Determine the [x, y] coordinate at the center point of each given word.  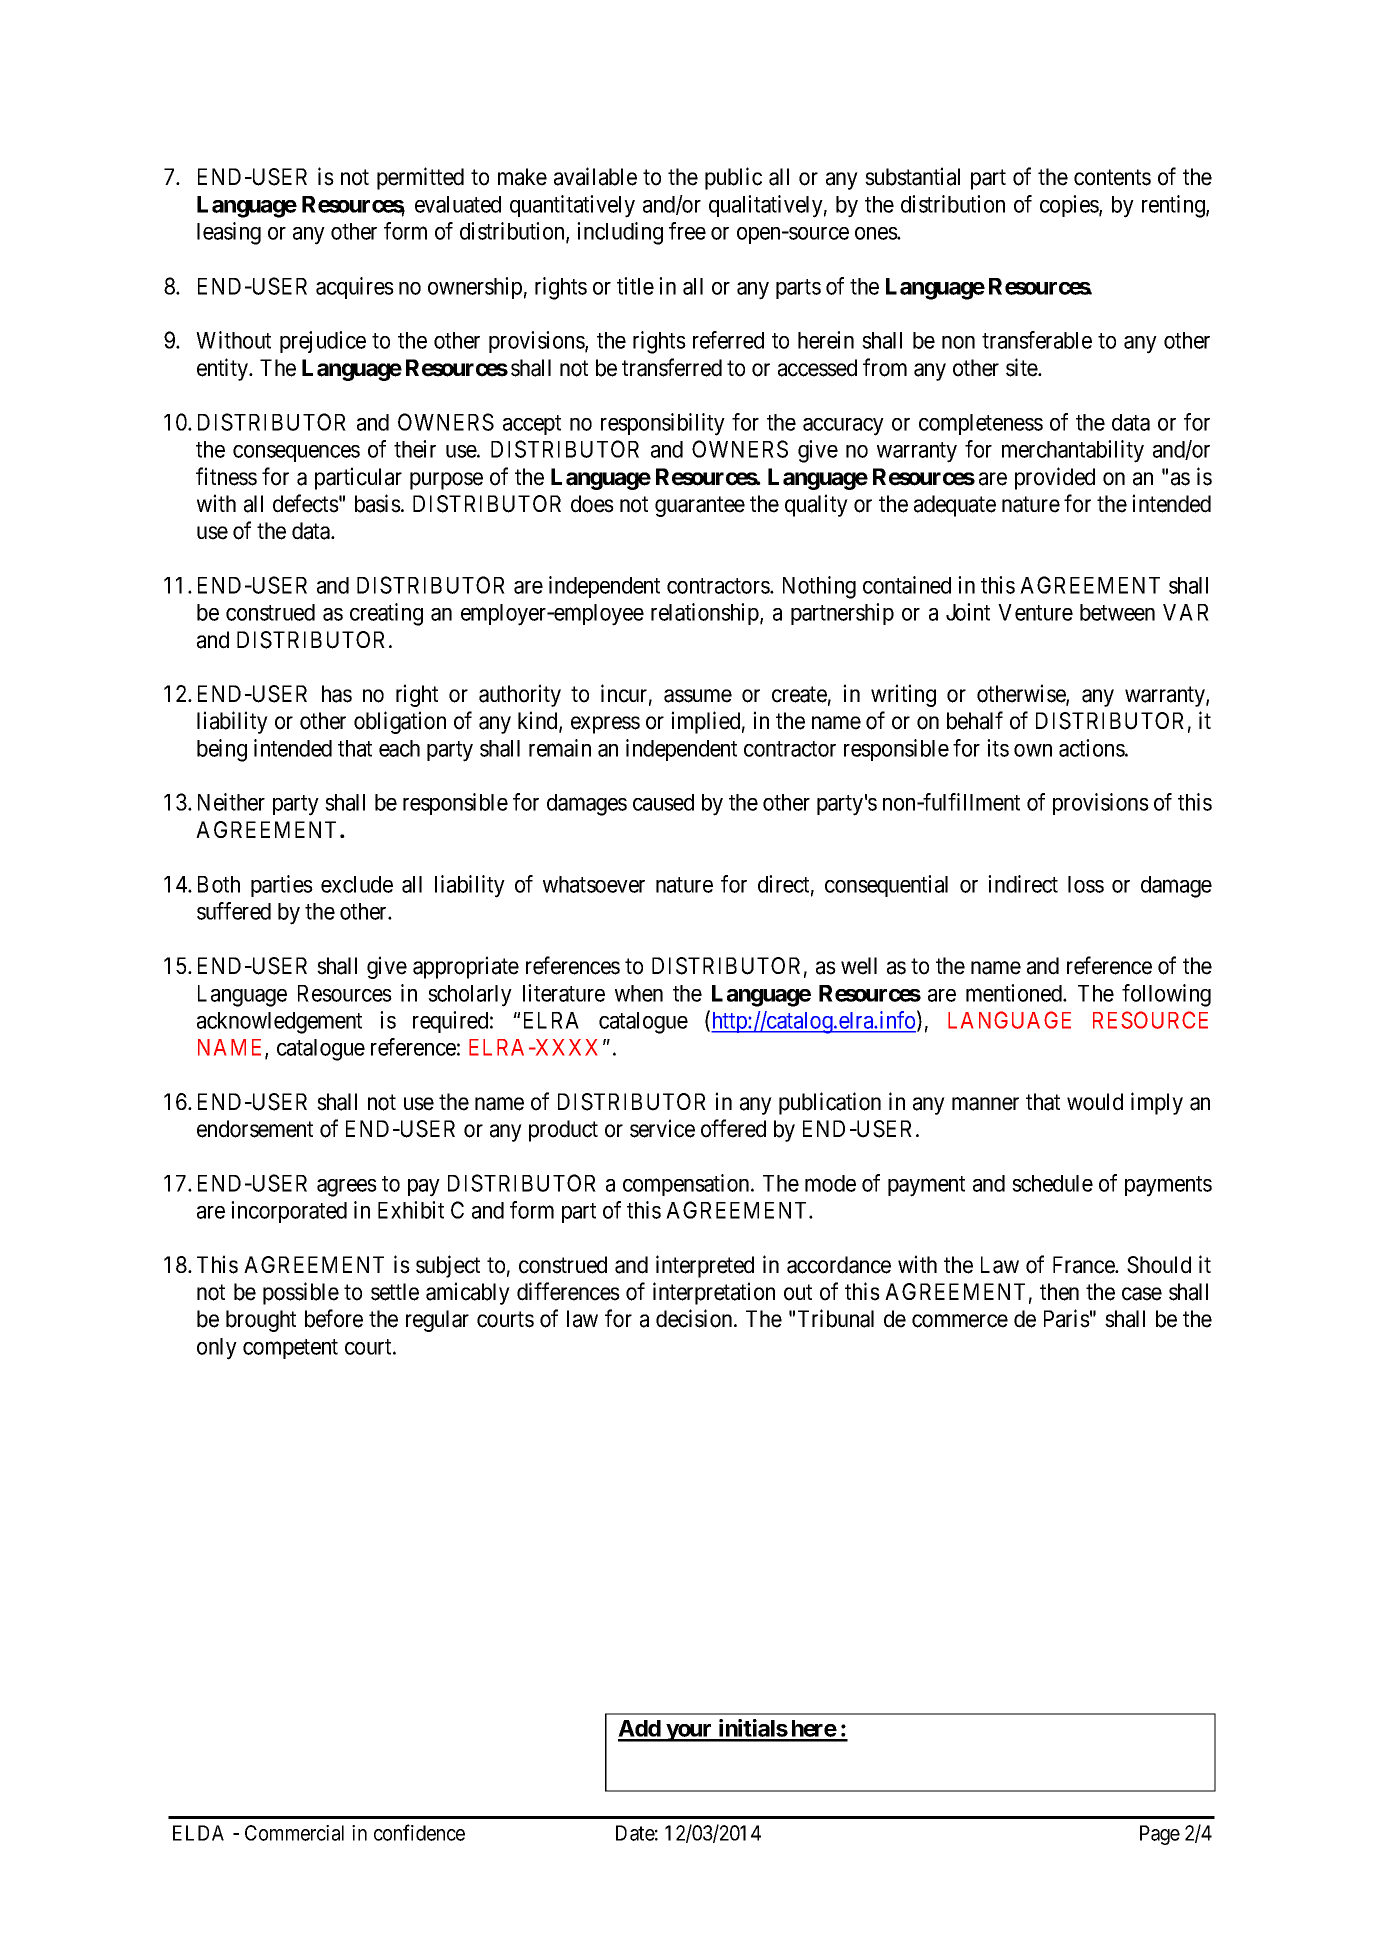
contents [1112, 178]
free [687, 231]
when [639, 993]
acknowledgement [279, 1023]
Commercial [294, 1833]
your [689, 1733]
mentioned [1015, 993]
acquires [355, 288]
